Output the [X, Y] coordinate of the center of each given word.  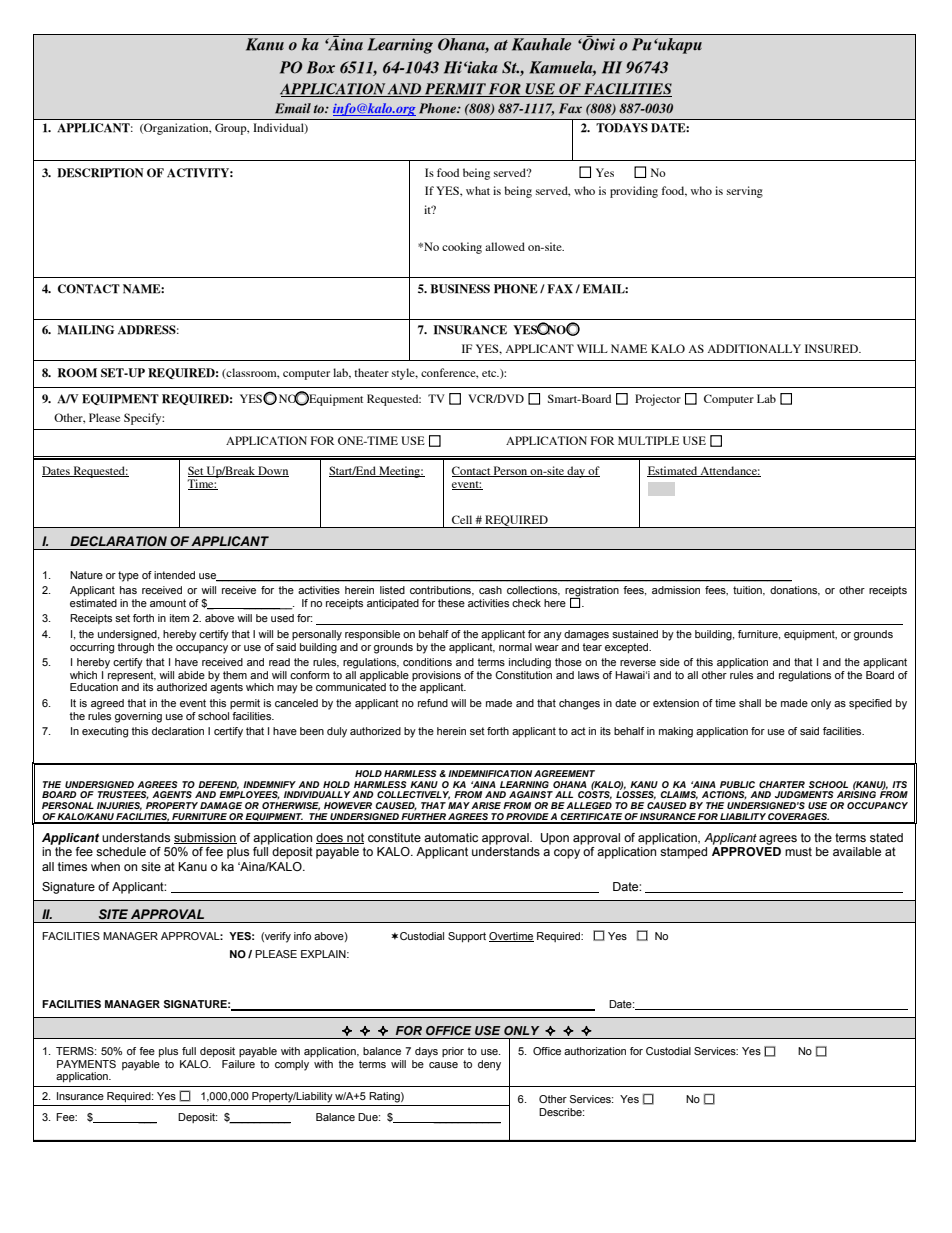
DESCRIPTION [100, 173]
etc [490, 373]
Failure [238, 1064]
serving [745, 192]
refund [433, 703]
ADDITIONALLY [754, 348]
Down [272, 471]
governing [138, 717]
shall [750, 703]
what [478, 190]
